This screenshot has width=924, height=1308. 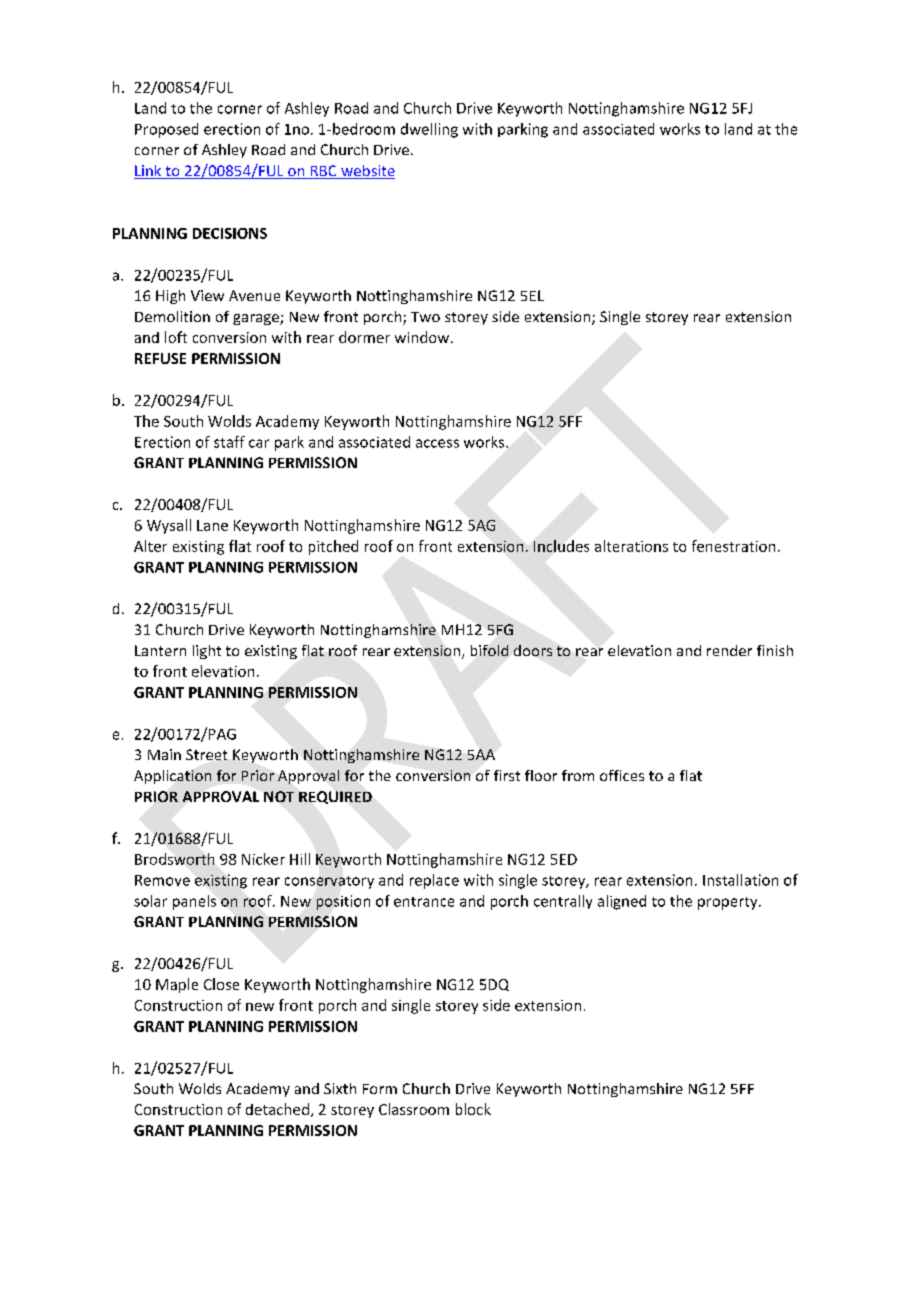 I want to click on doors, so click(x=533, y=650).
